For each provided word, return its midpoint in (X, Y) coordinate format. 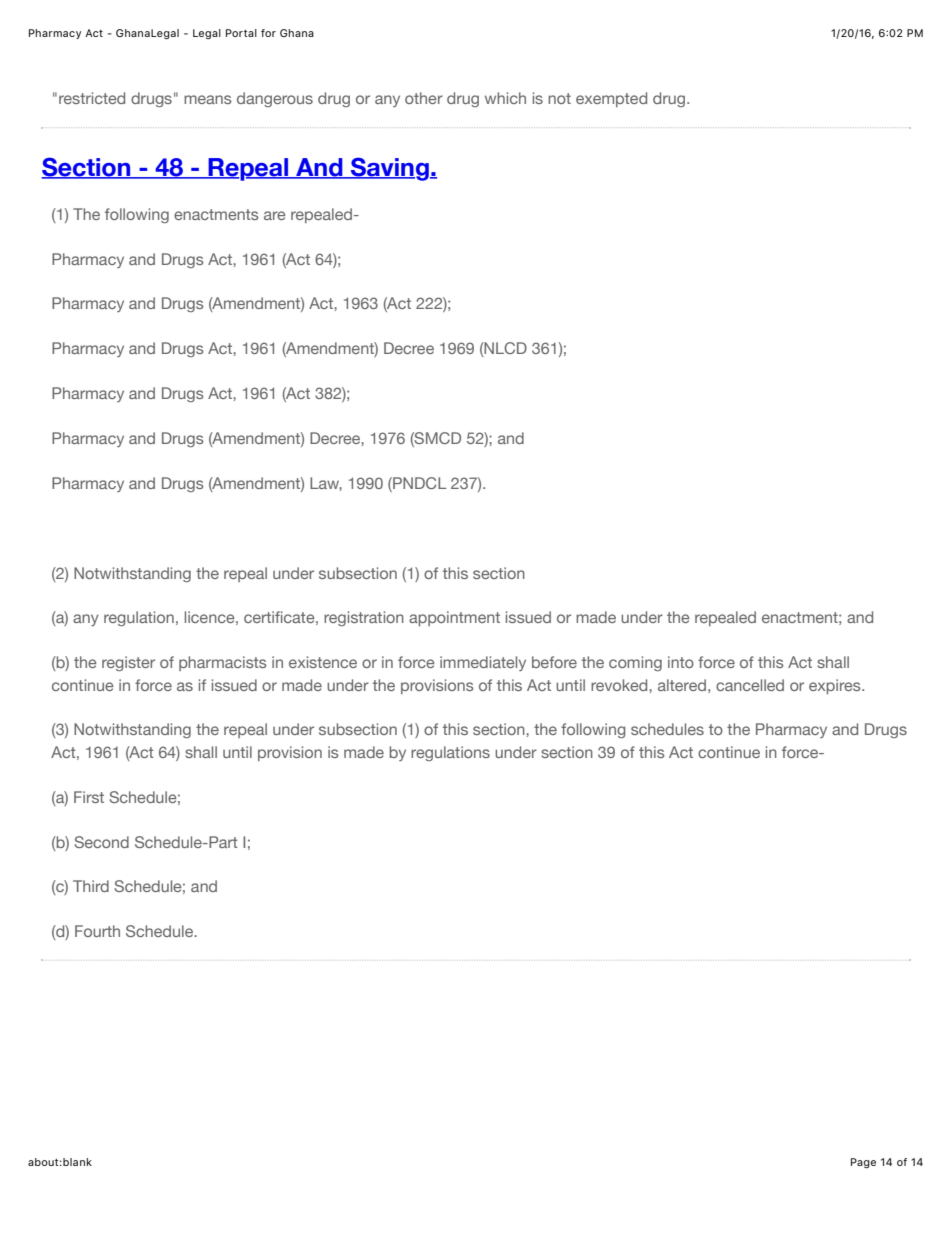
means (208, 99)
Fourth (97, 931)
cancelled (750, 685)
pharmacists (223, 663)
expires (836, 686)
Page (863, 1163)
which (505, 98)
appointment (454, 618)
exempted (611, 99)
